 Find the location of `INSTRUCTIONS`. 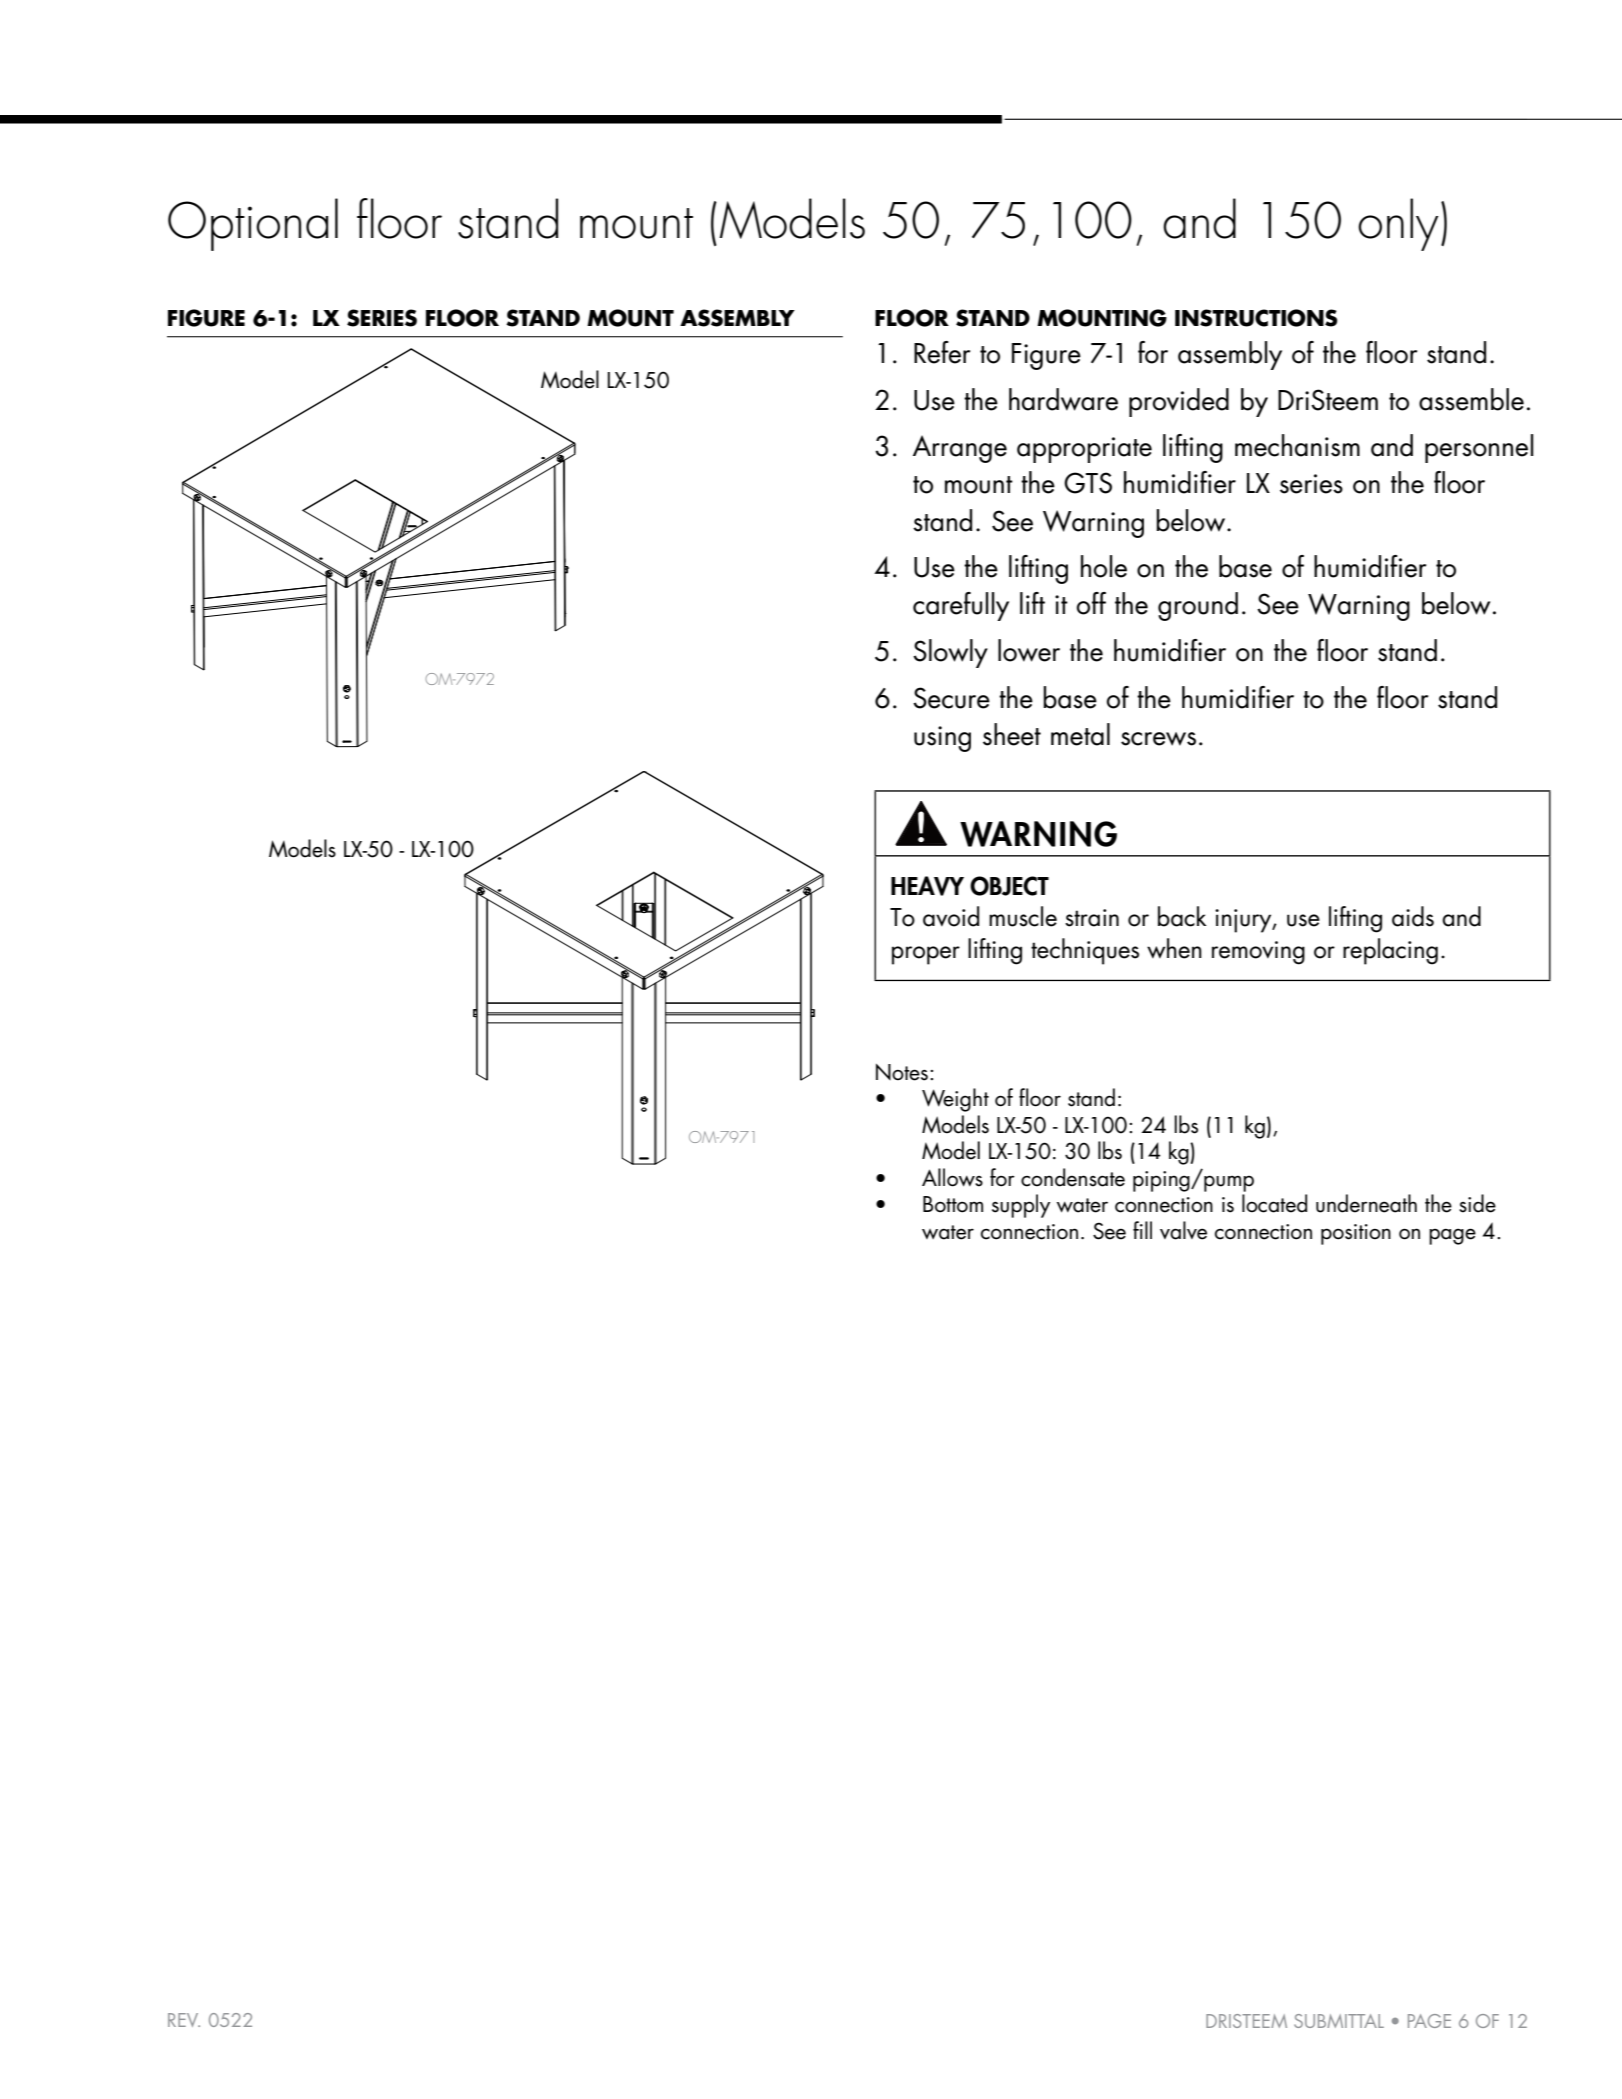

INSTRUCTIONS is located at coordinates (1256, 318).
